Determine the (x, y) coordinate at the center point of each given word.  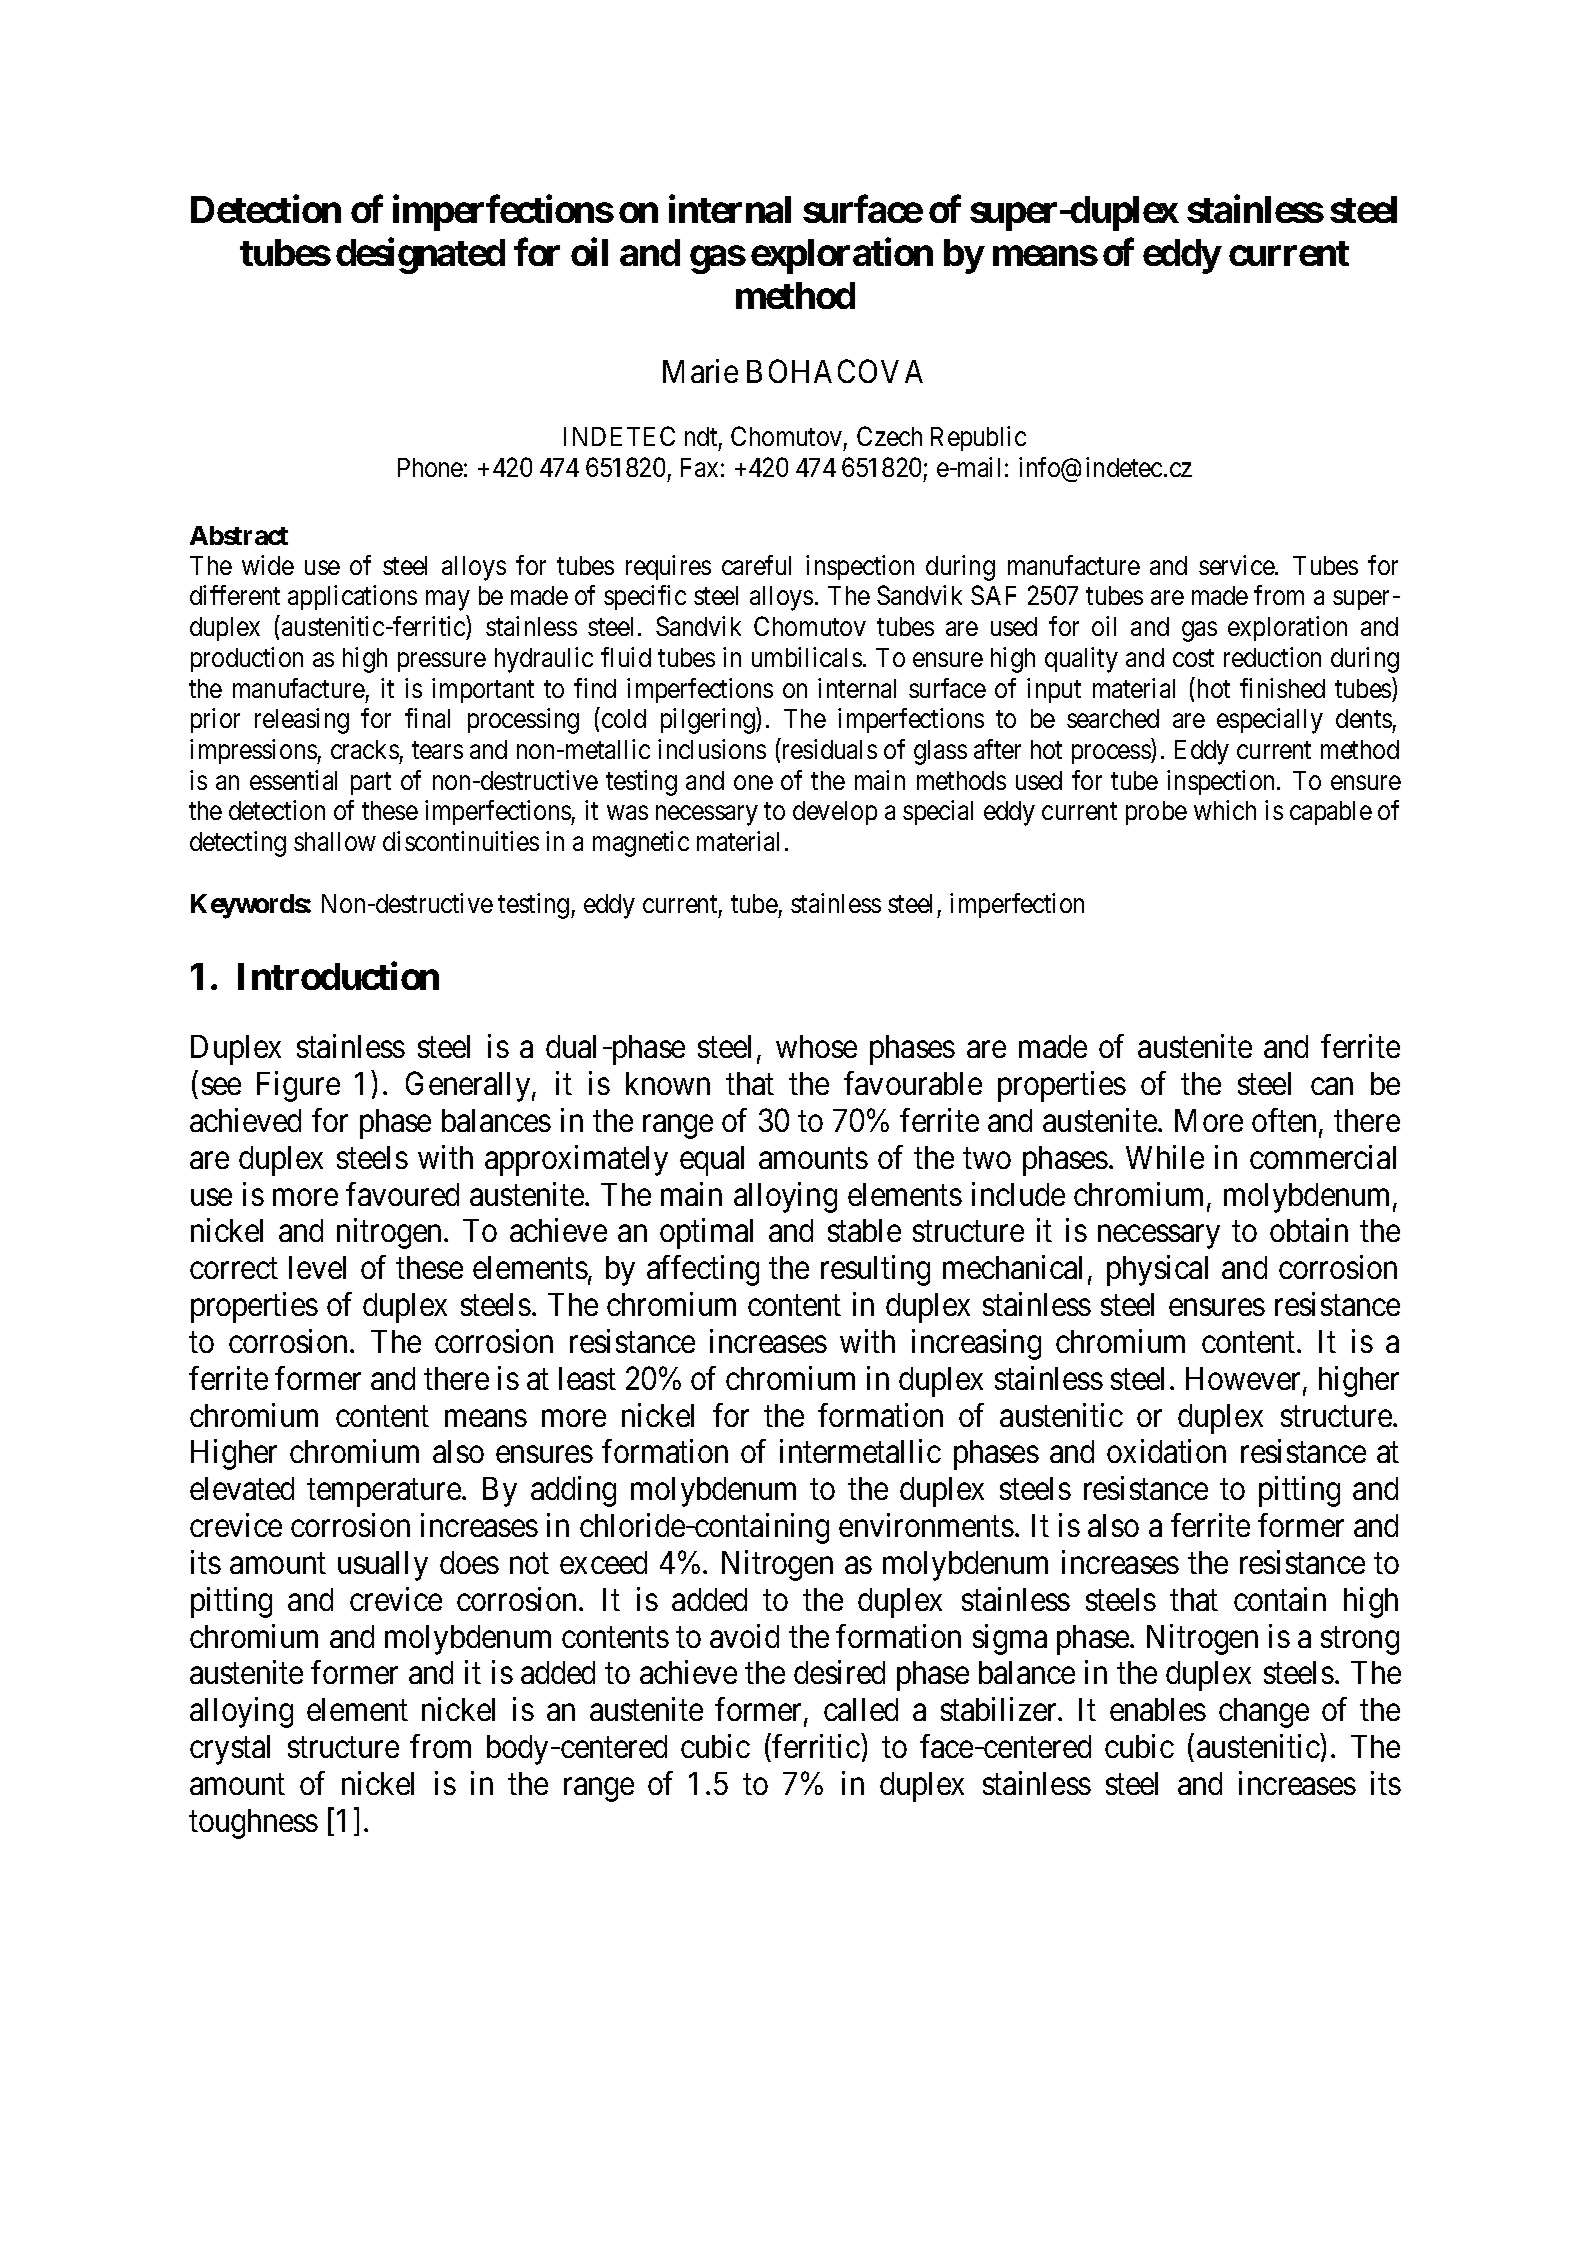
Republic (978, 438)
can (1332, 1086)
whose (816, 1046)
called (861, 1709)
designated (420, 256)
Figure (298, 1086)
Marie (700, 371)
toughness (253, 1824)
